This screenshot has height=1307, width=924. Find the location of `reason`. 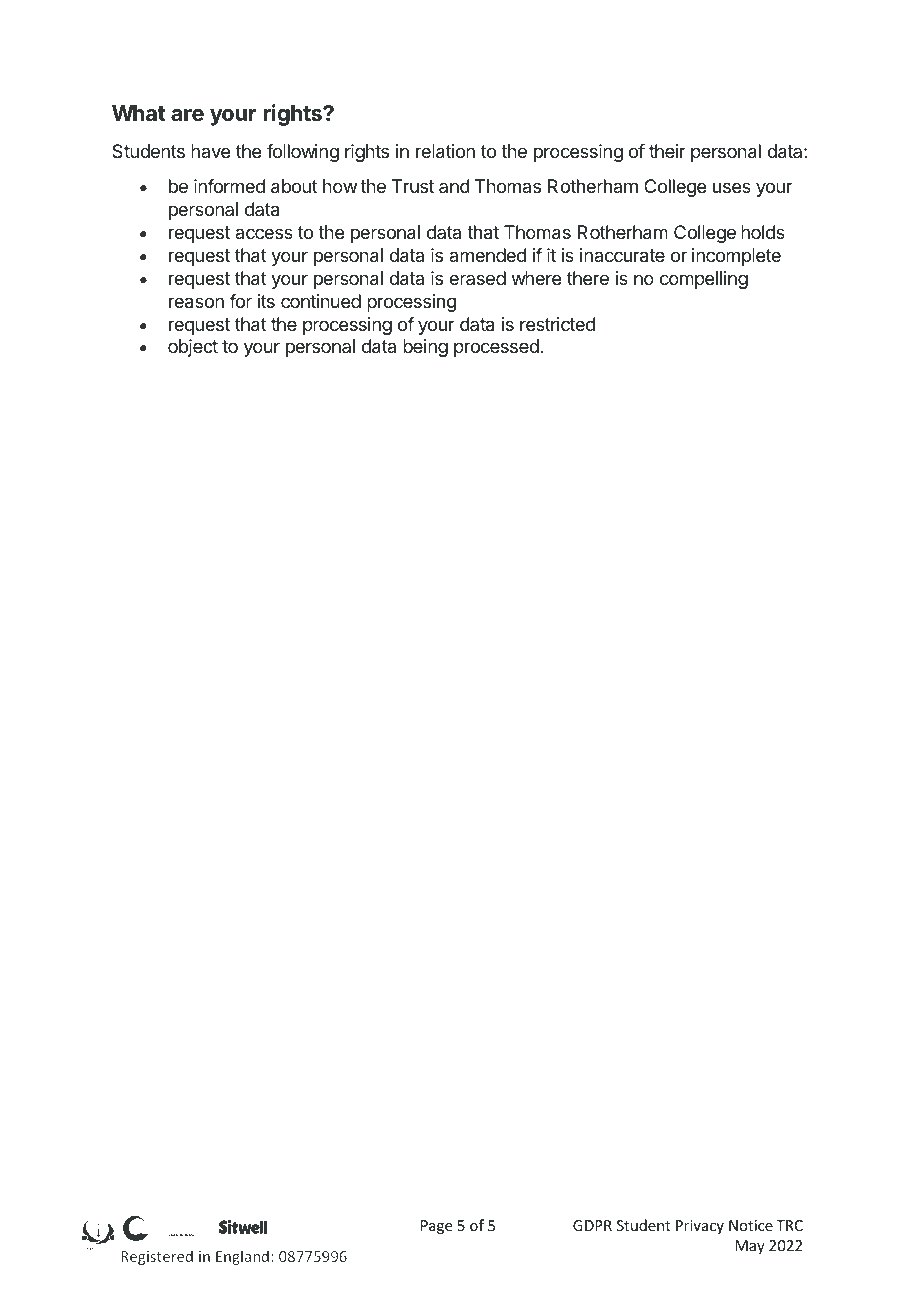

reason is located at coordinates (196, 303).
